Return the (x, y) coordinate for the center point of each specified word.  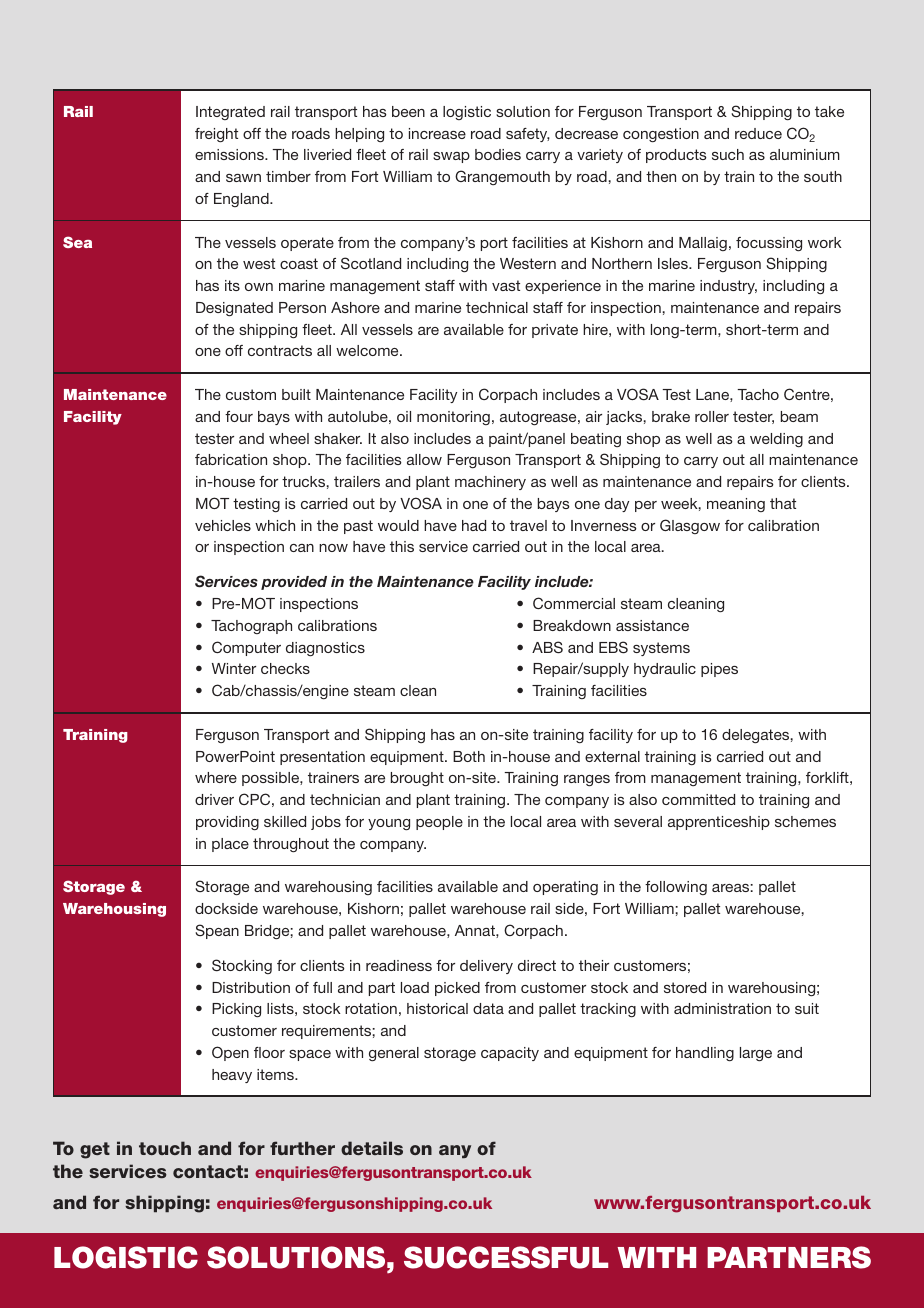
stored (685, 987)
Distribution (251, 987)
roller (712, 416)
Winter (234, 668)
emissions (230, 154)
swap (451, 157)
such (728, 154)
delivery (486, 967)
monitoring (453, 418)
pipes (719, 670)
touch (165, 1148)
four (239, 416)
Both (469, 756)
